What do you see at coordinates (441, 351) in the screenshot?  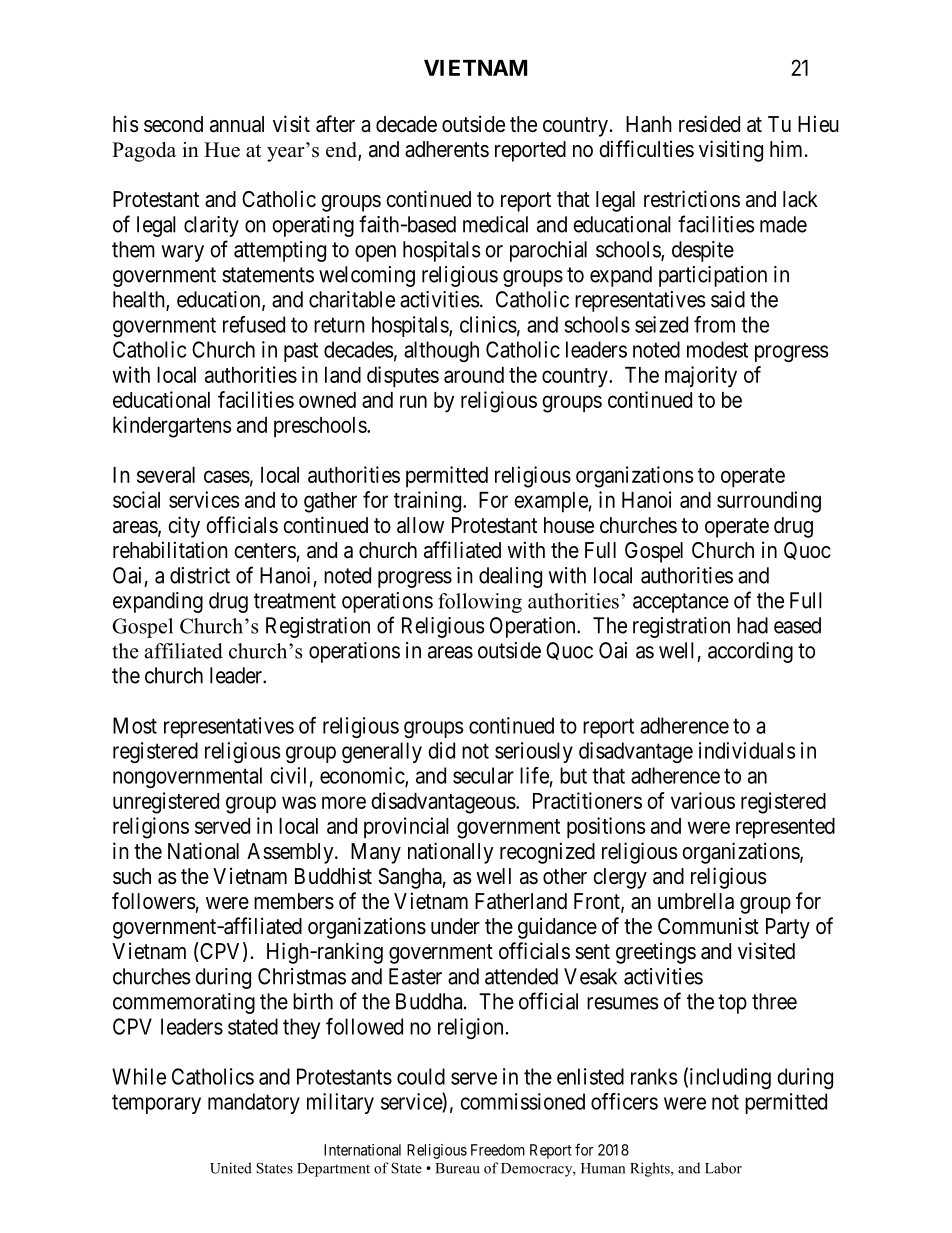 I see `although` at bounding box center [441, 351].
